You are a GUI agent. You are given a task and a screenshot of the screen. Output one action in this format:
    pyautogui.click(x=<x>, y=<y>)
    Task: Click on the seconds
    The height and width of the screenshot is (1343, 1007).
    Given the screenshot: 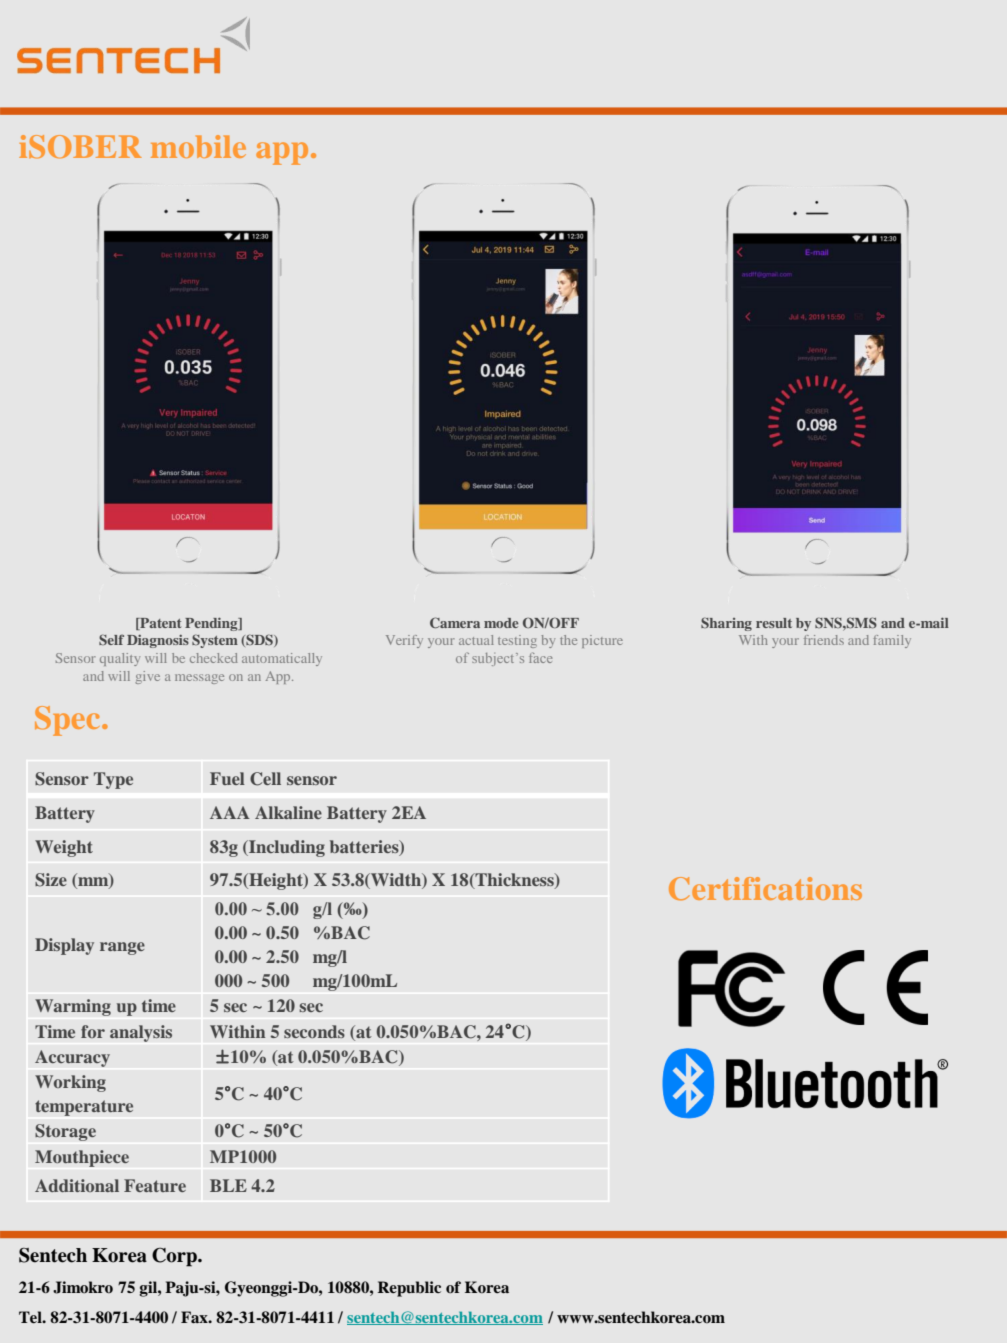 What is the action you would take?
    pyautogui.click(x=314, y=1031)
